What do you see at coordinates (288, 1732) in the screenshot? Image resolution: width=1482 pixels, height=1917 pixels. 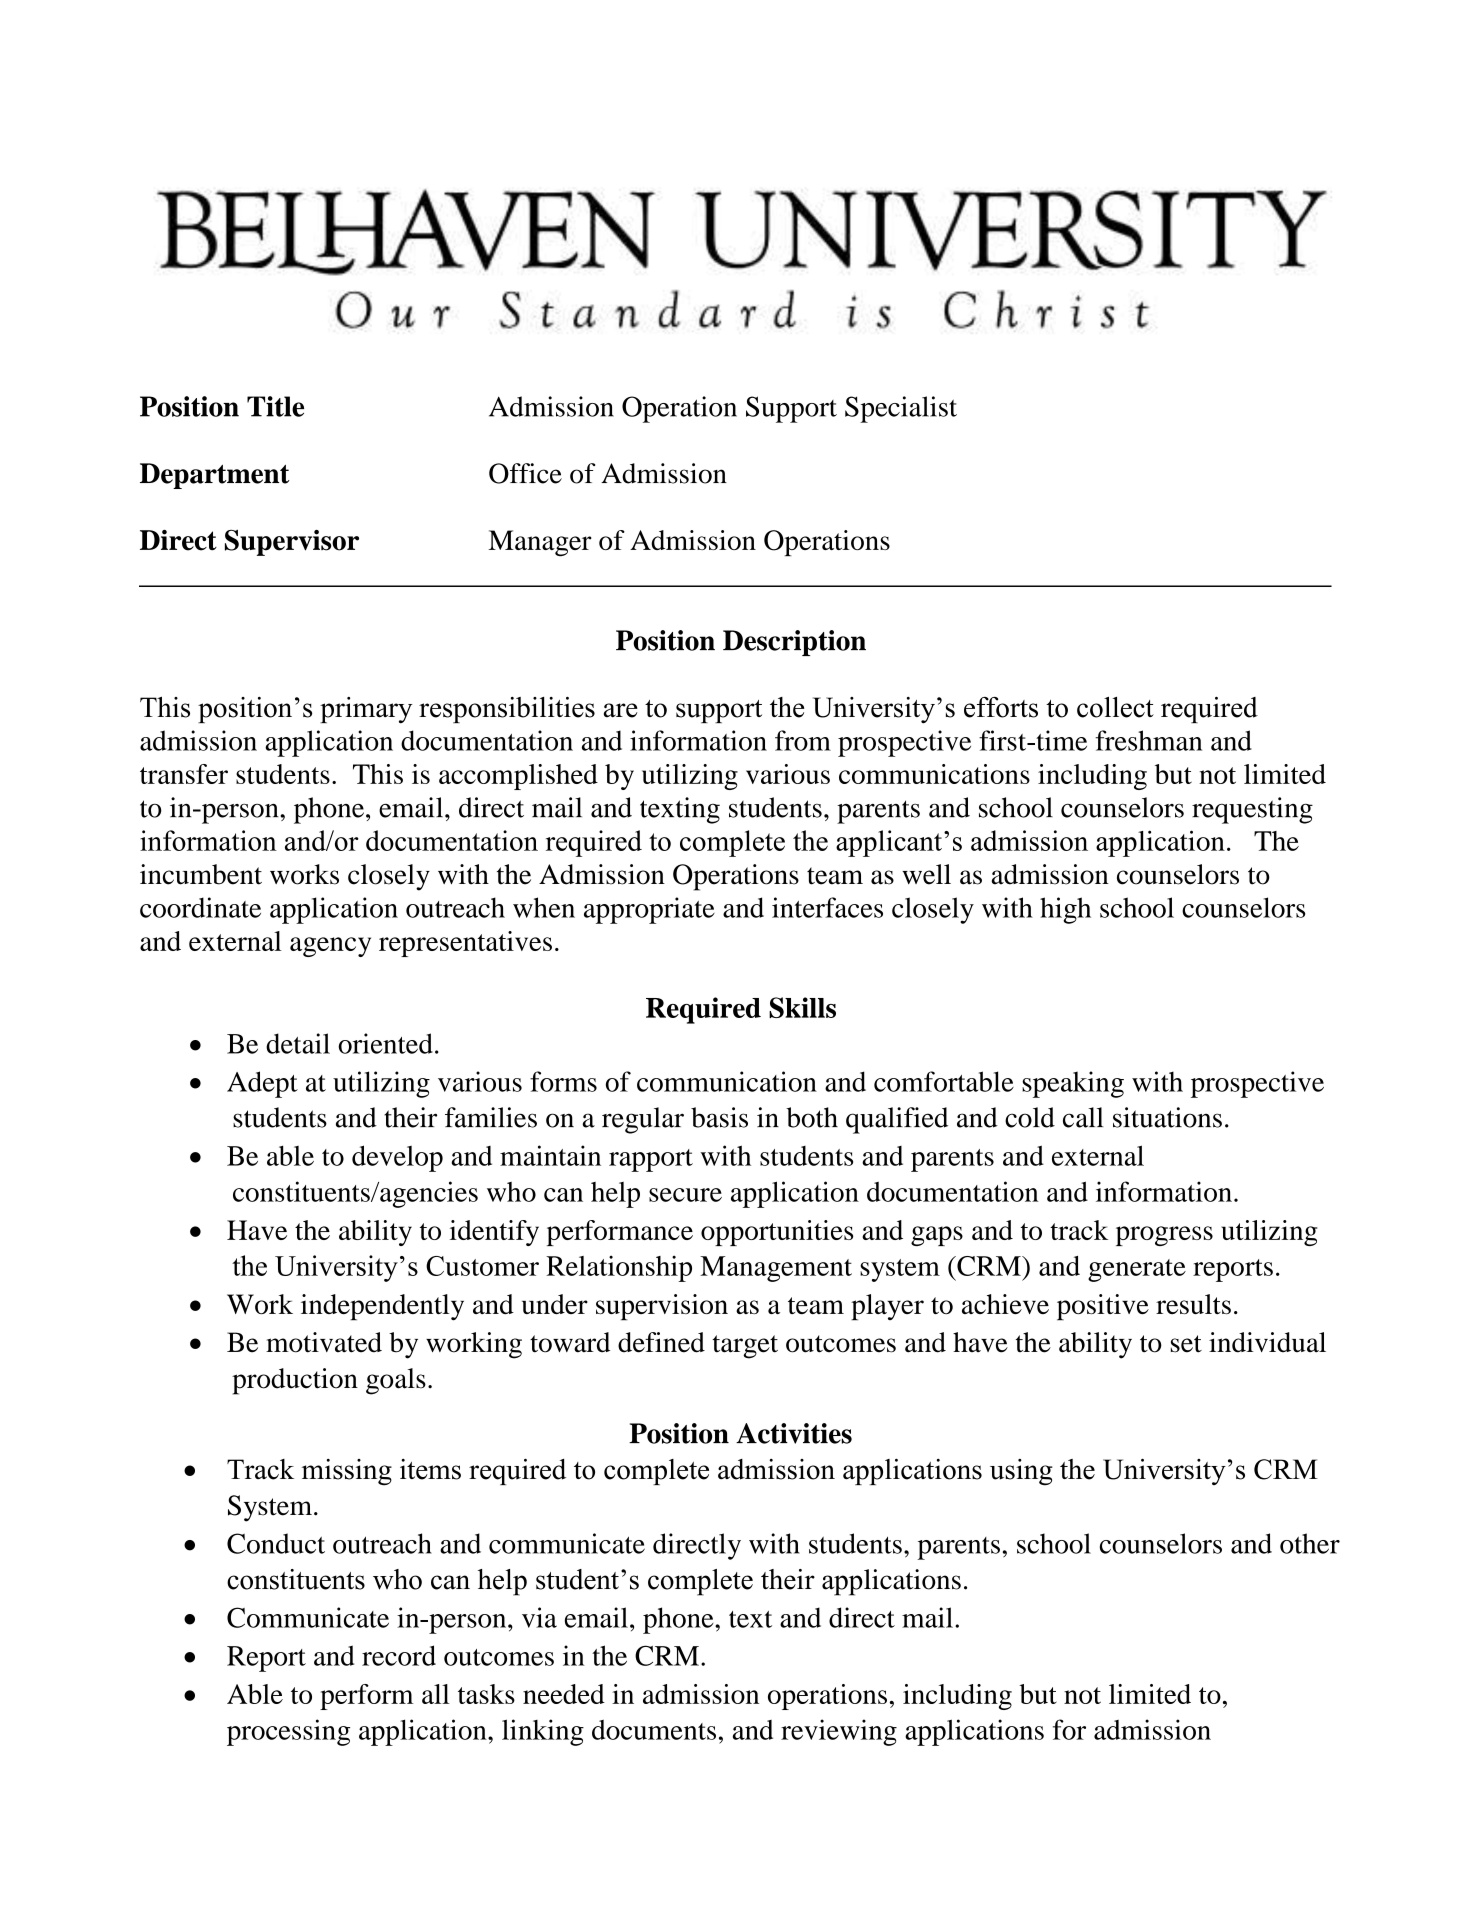 I see `processing` at bounding box center [288, 1732].
